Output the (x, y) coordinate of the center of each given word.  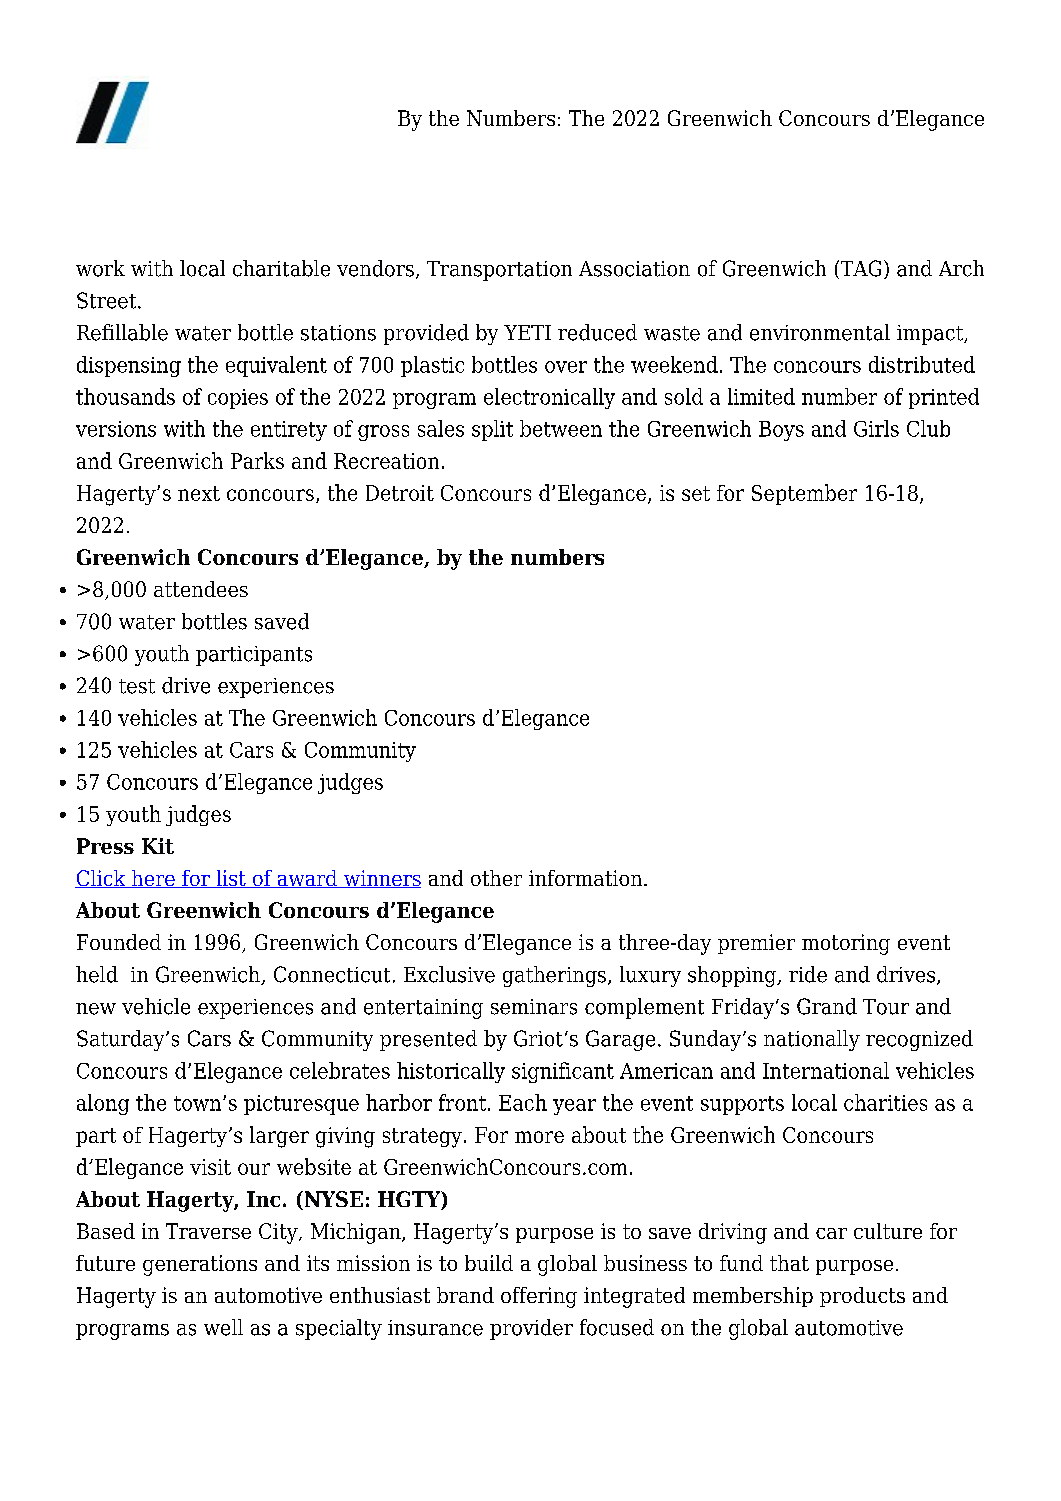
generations (200, 1265)
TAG (859, 269)
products (862, 1297)
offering (539, 1297)
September (804, 494)
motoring (846, 944)
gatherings (554, 976)
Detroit (400, 493)
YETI (527, 332)
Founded (119, 942)
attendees (201, 589)
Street (108, 300)
